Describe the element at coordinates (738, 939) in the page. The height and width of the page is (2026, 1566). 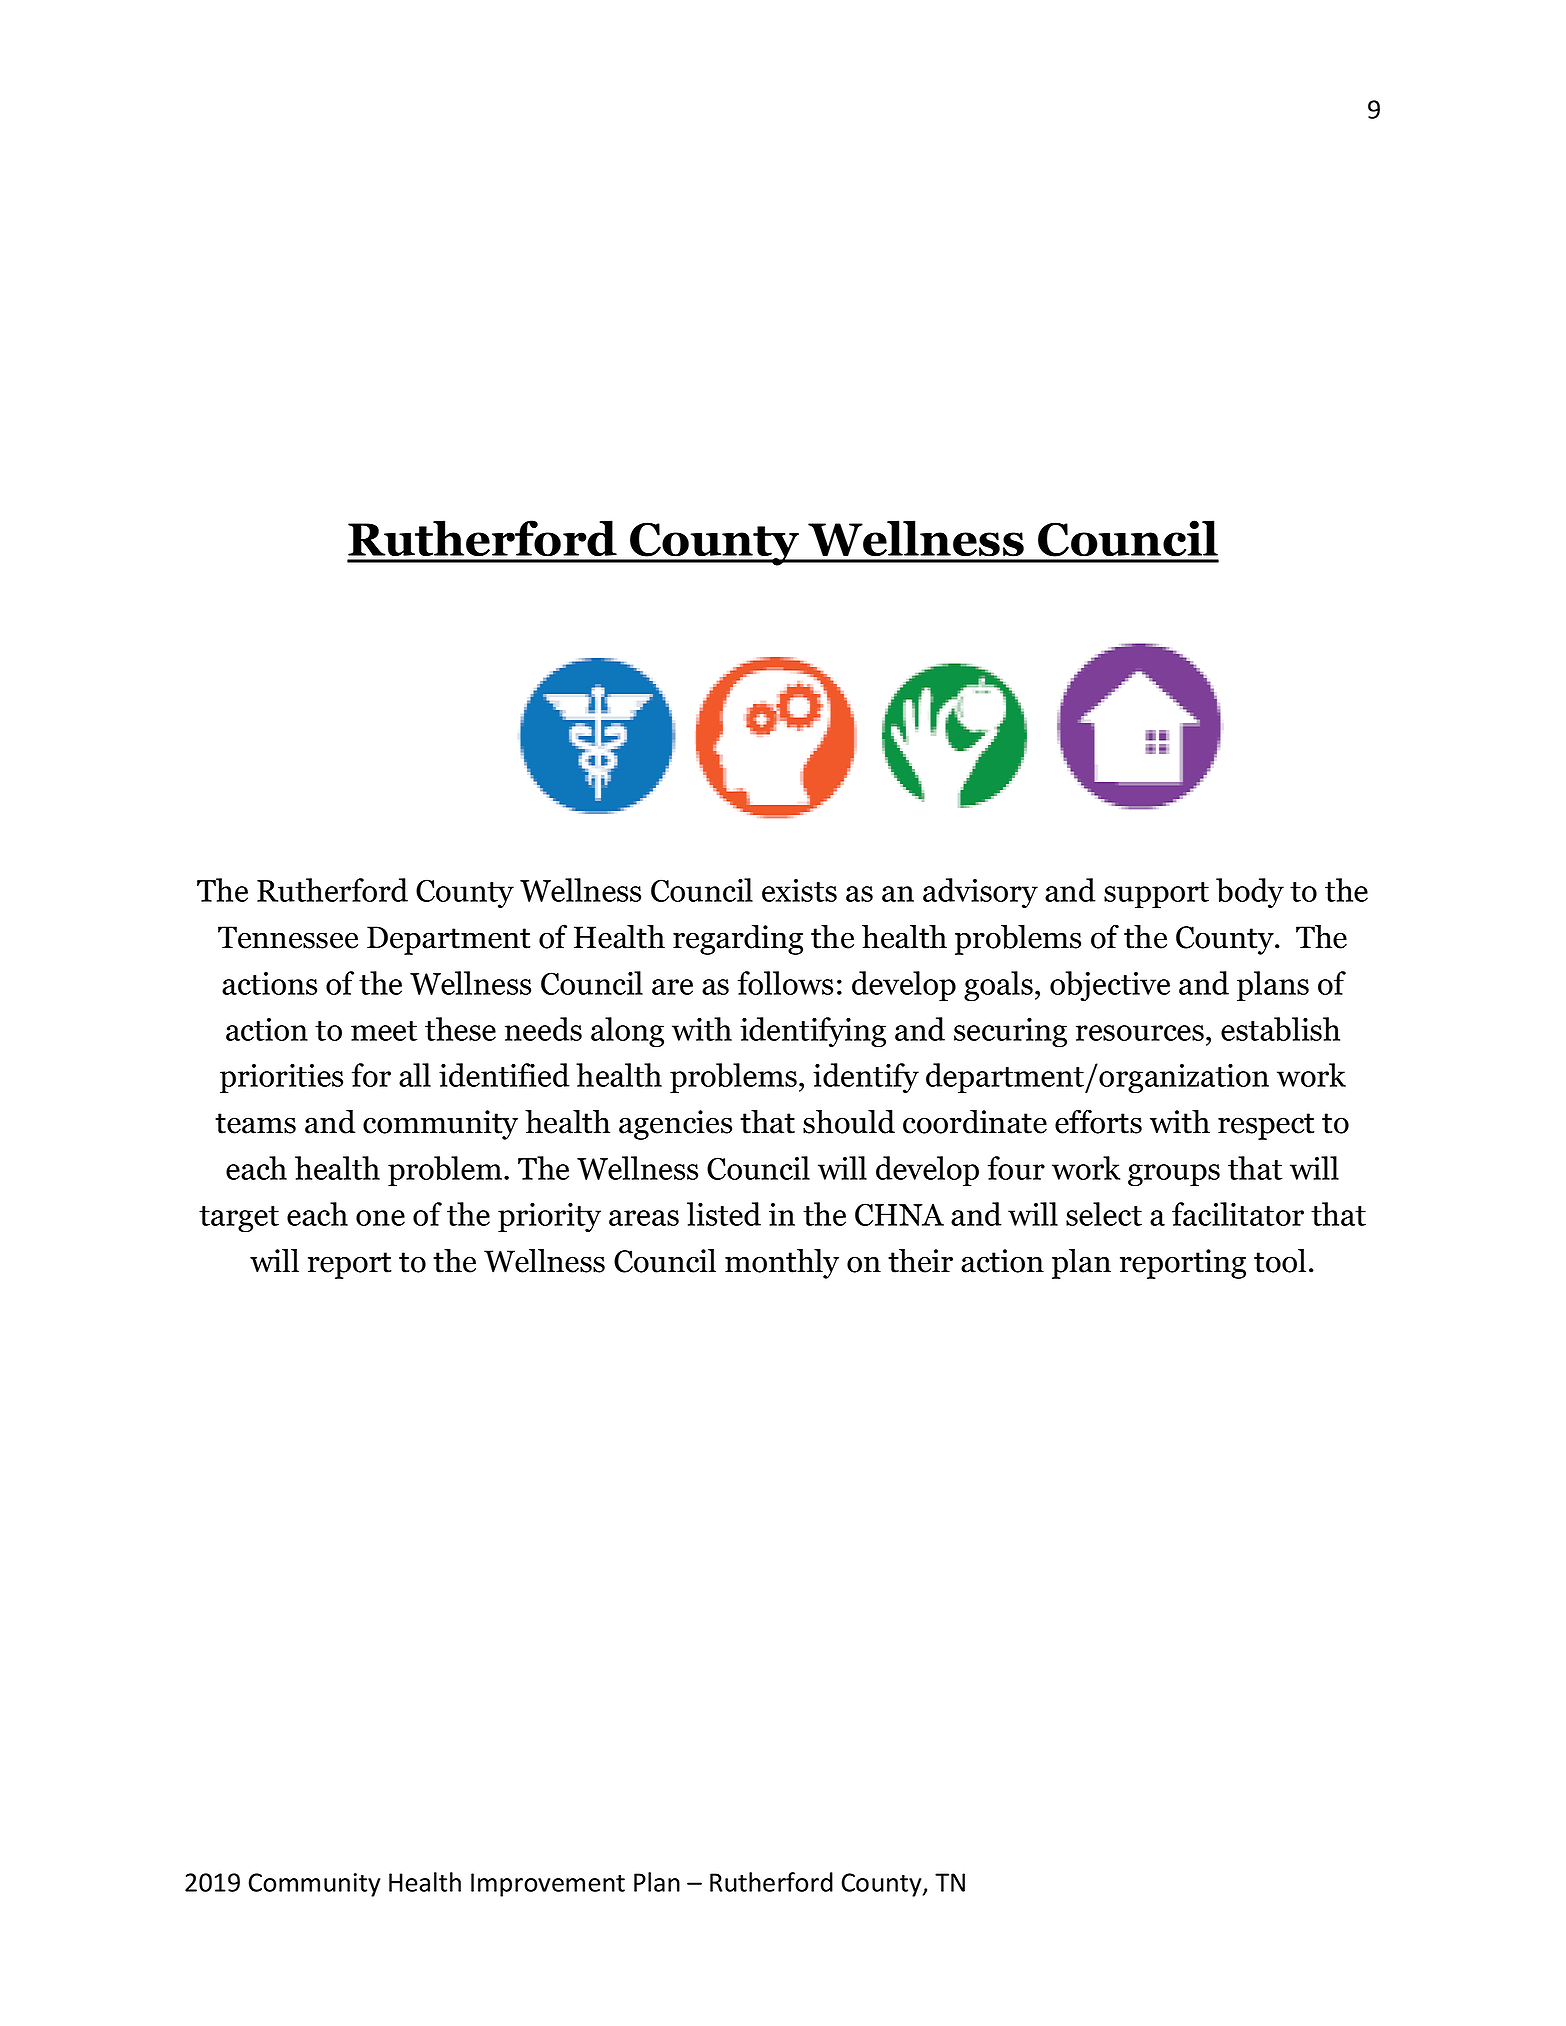
I see `regarding` at that location.
